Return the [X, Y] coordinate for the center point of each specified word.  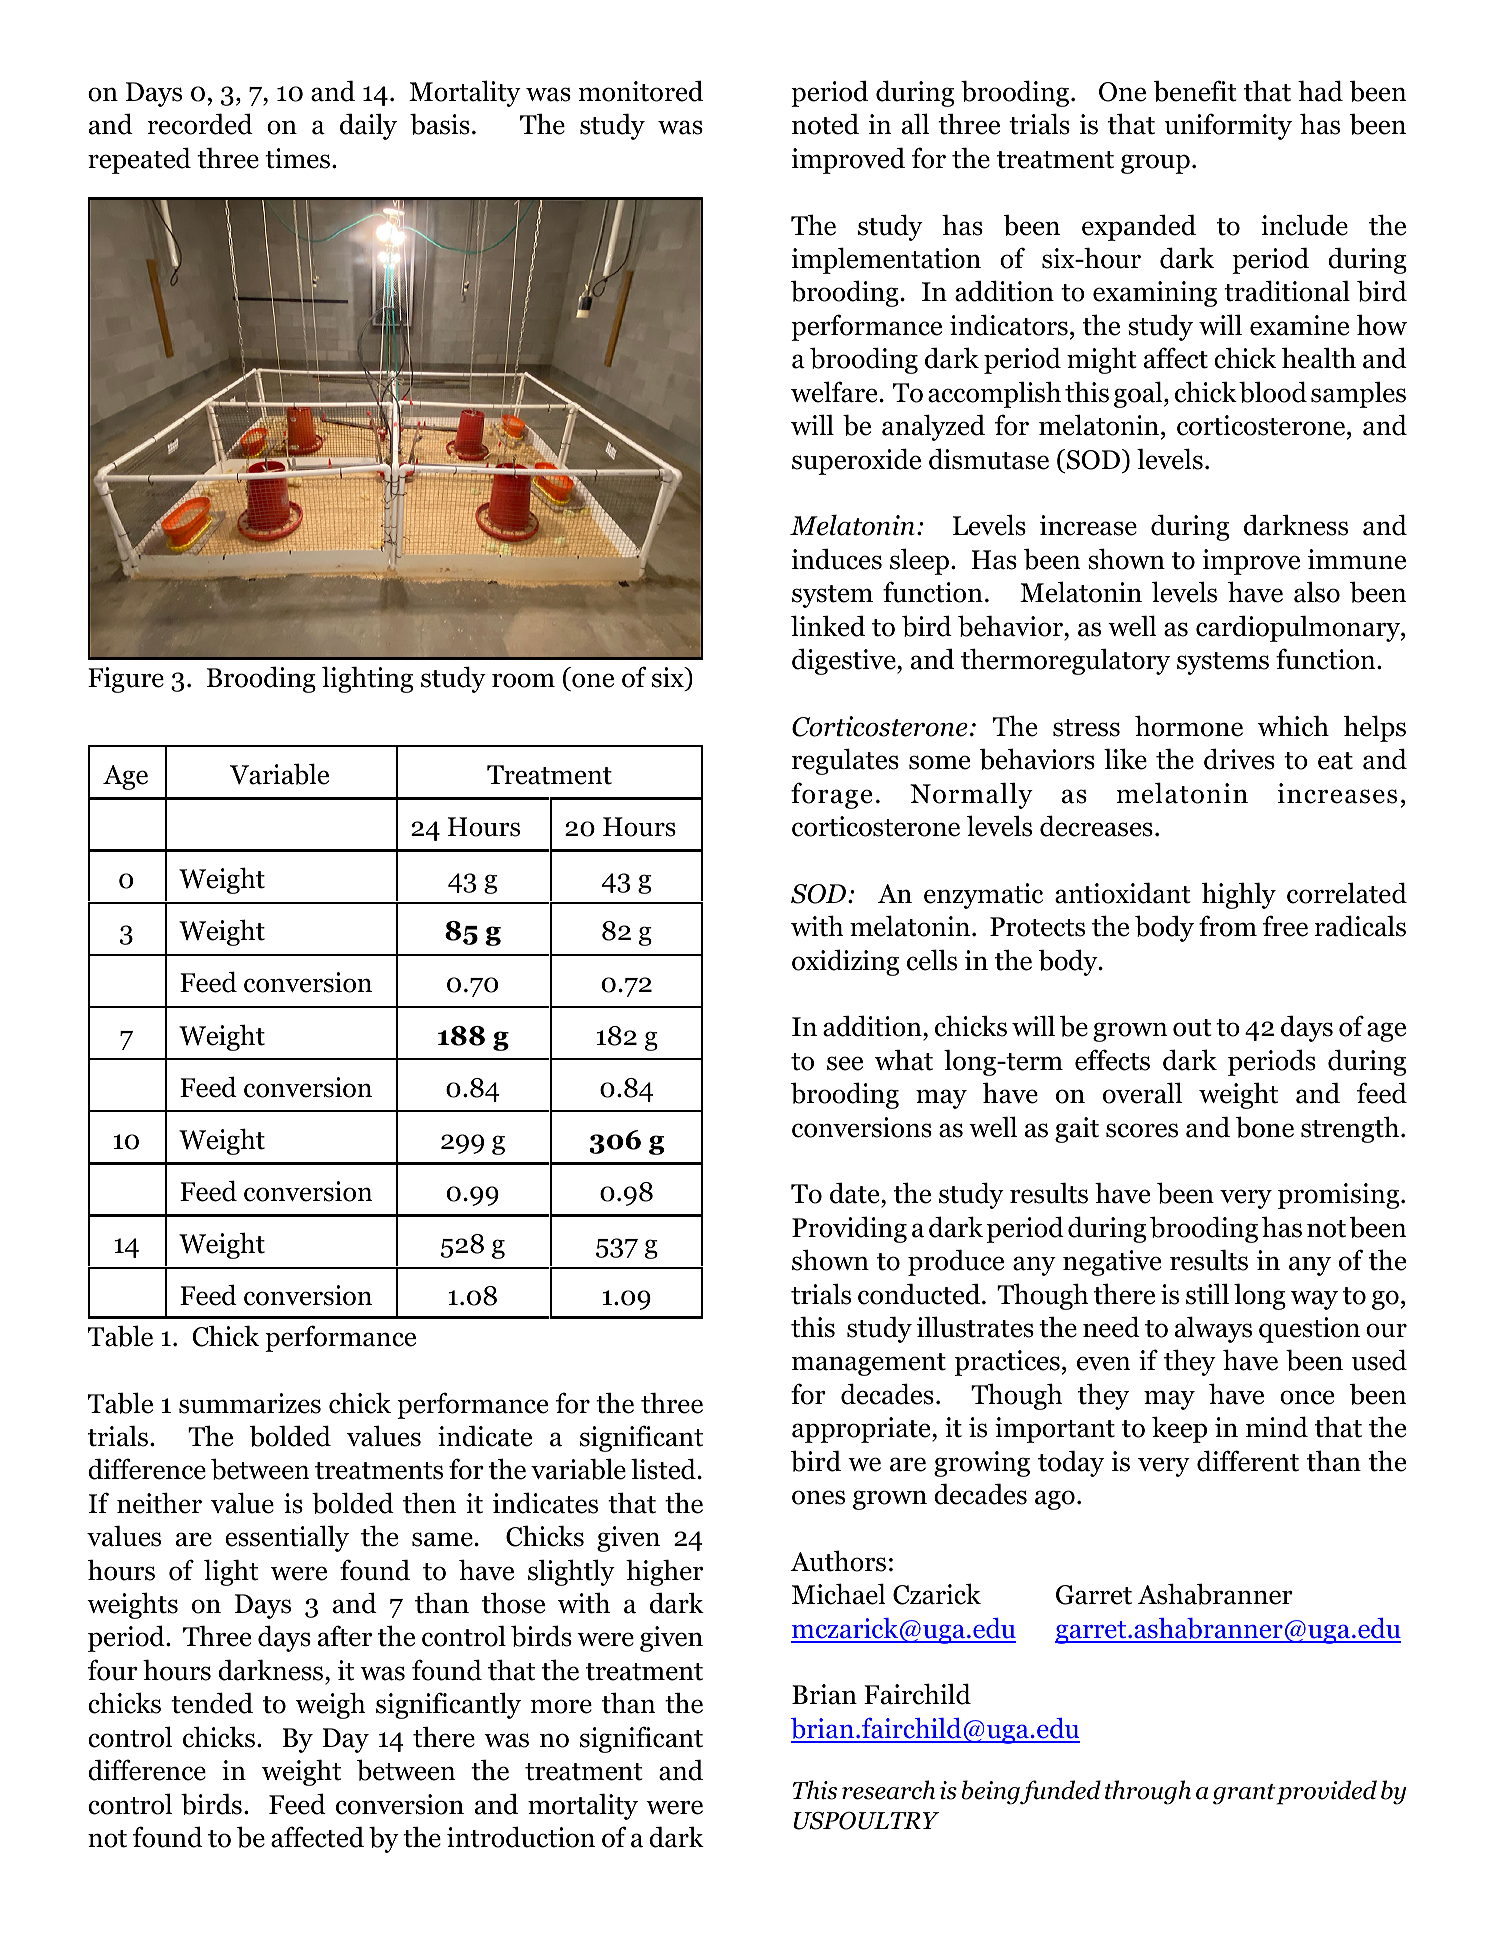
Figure [126, 680]
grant [1245, 1794]
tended [212, 1703]
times [297, 158]
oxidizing [845, 962]
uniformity [1228, 126]
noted [825, 124]
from [1228, 926]
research [888, 1790]
